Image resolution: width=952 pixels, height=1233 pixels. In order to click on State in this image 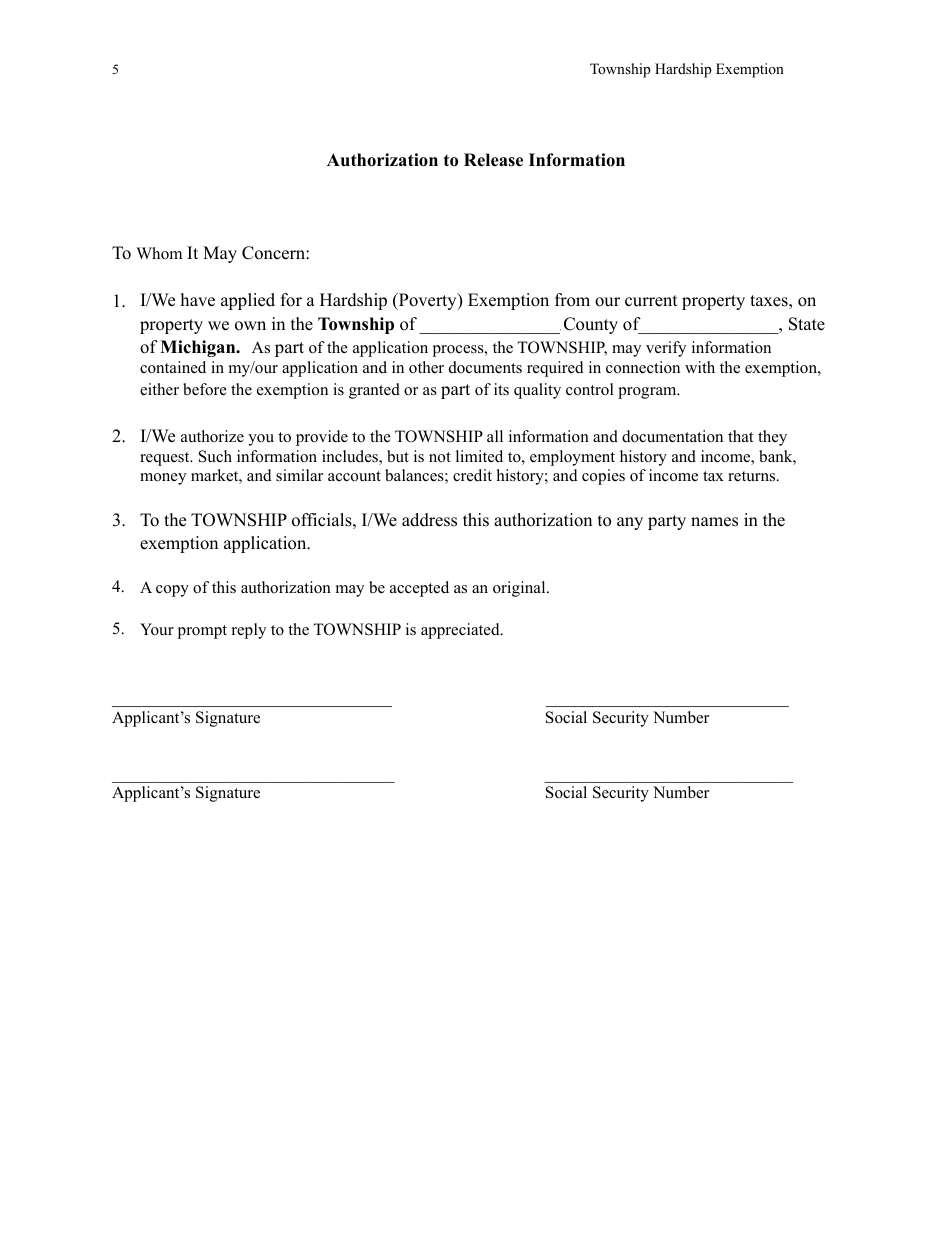, I will do `click(807, 324)`.
